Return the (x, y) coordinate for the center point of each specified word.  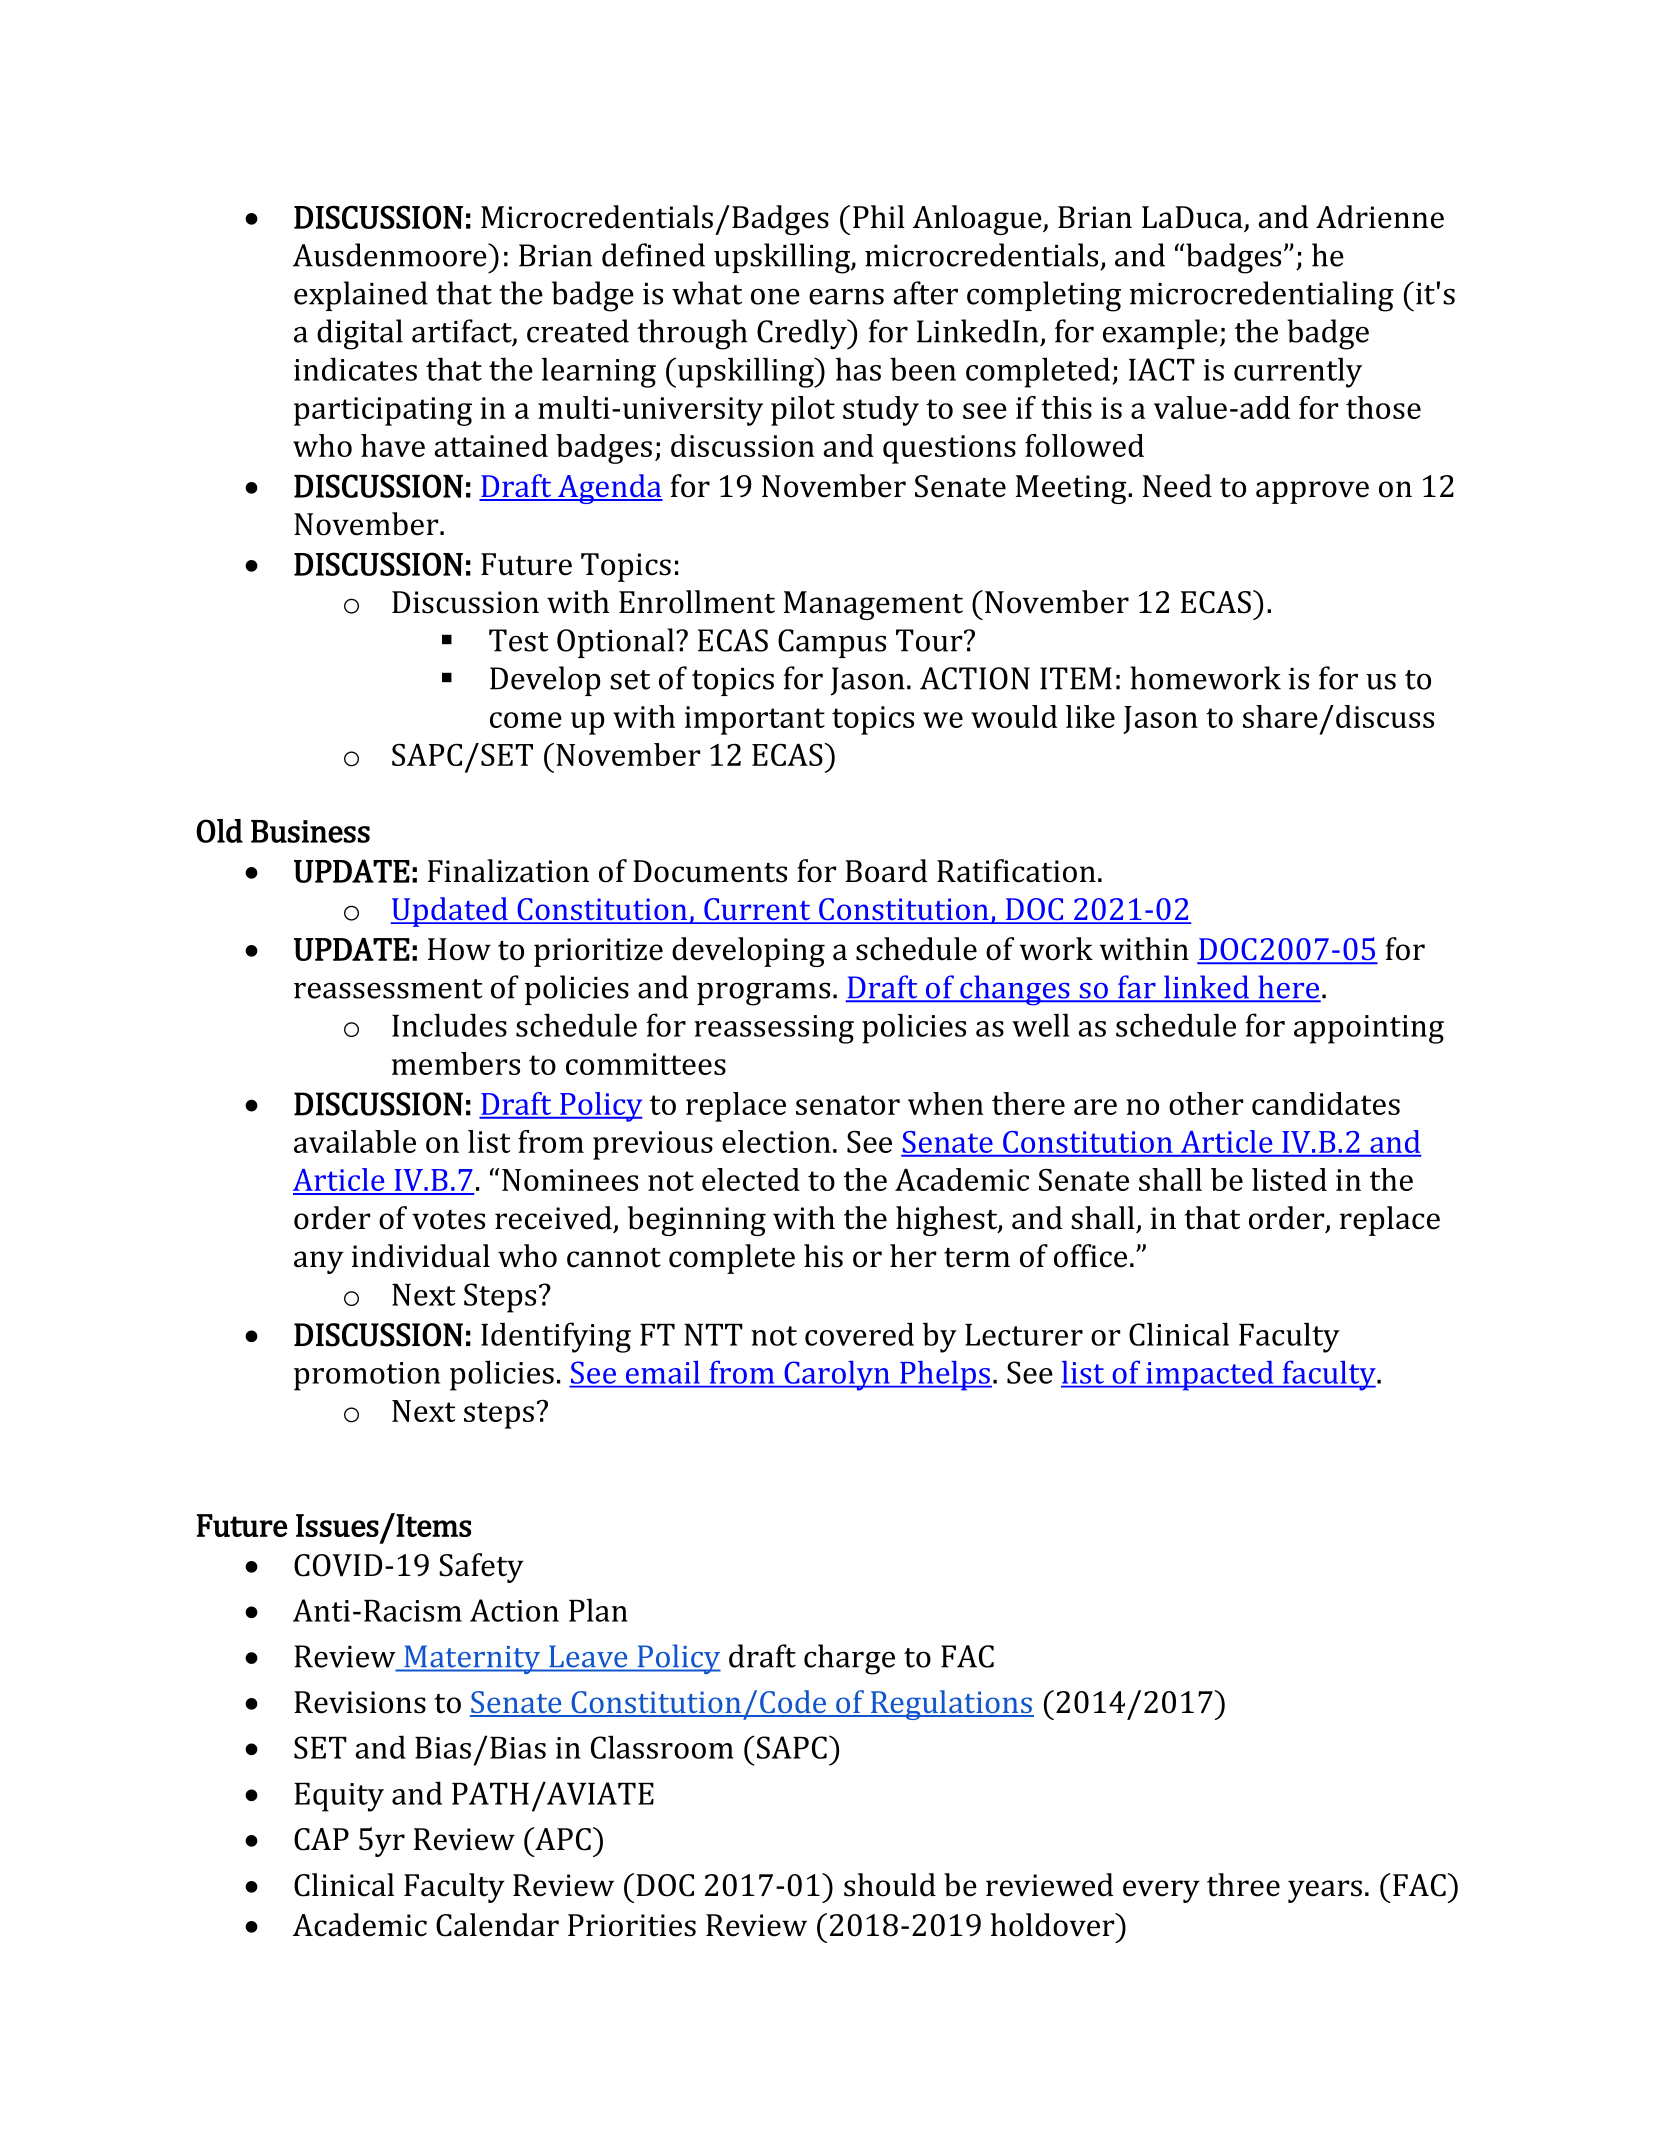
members (456, 1063)
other (1206, 1103)
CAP (321, 1839)
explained (361, 296)
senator (848, 1105)
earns (846, 296)
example (1160, 334)
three (1243, 1885)
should (890, 1885)
